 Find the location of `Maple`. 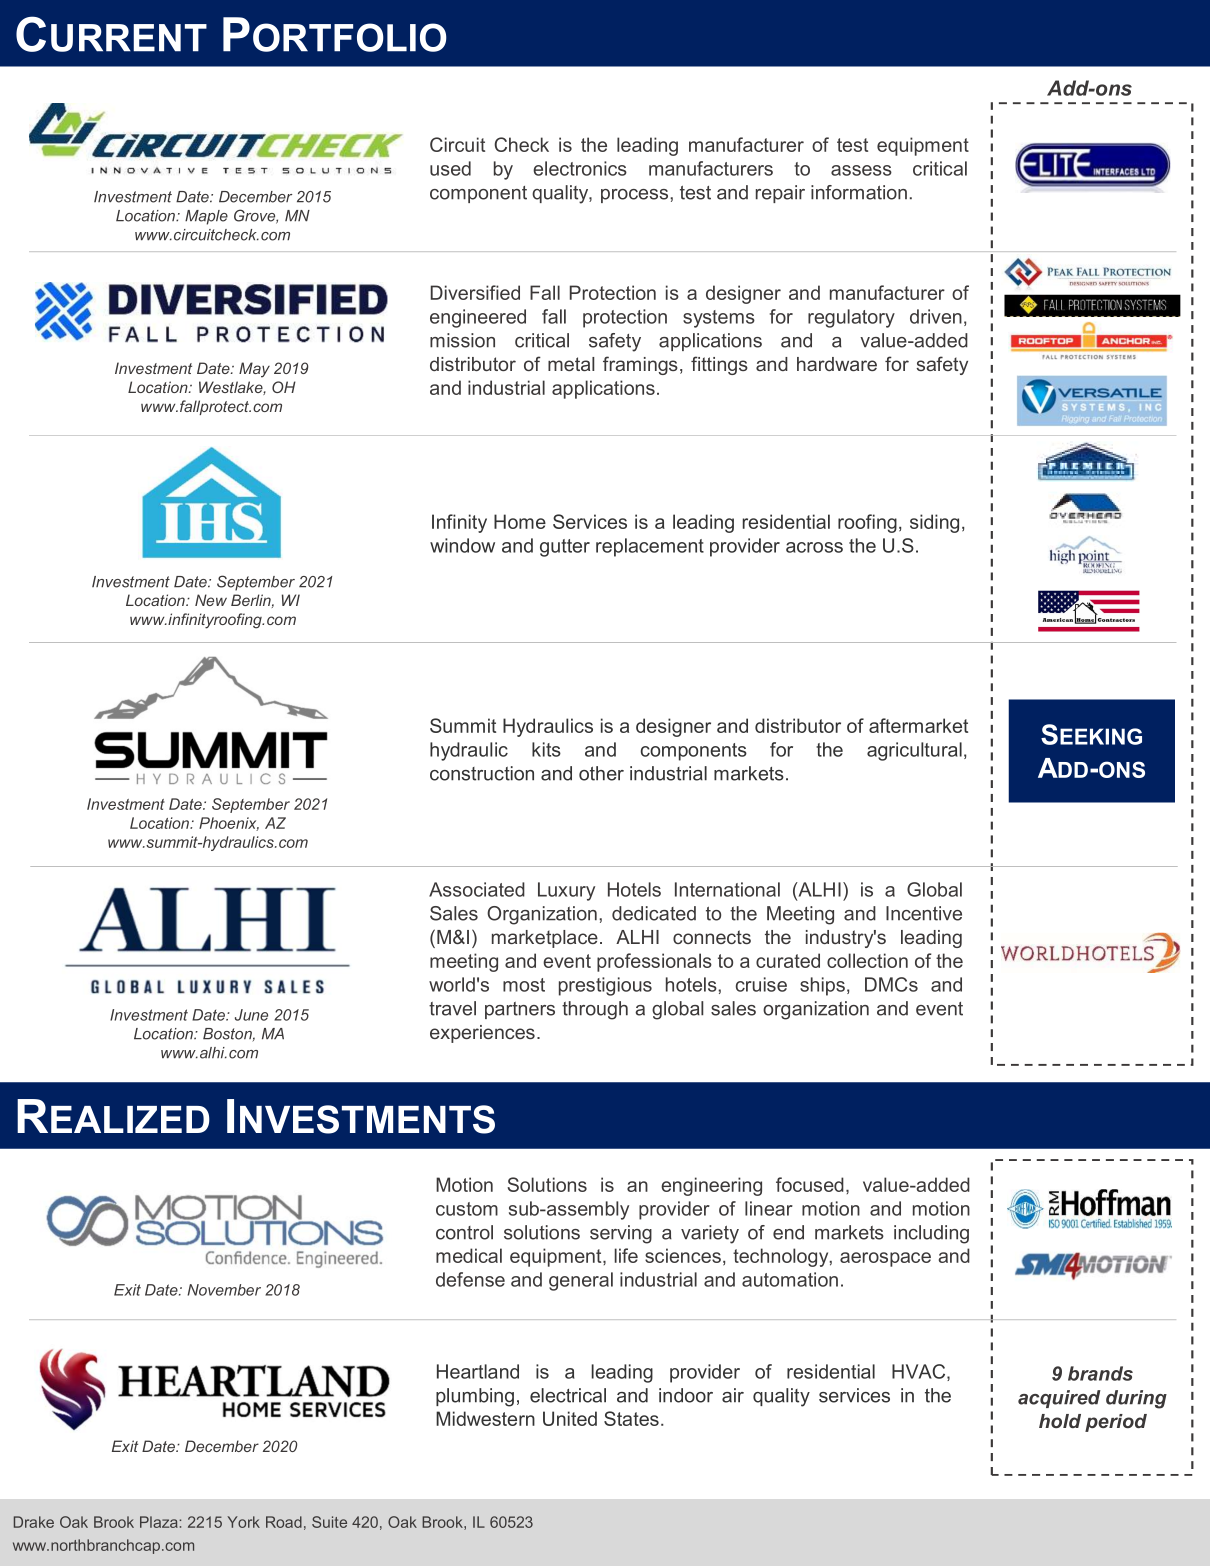

Maple is located at coordinates (206, 217).
